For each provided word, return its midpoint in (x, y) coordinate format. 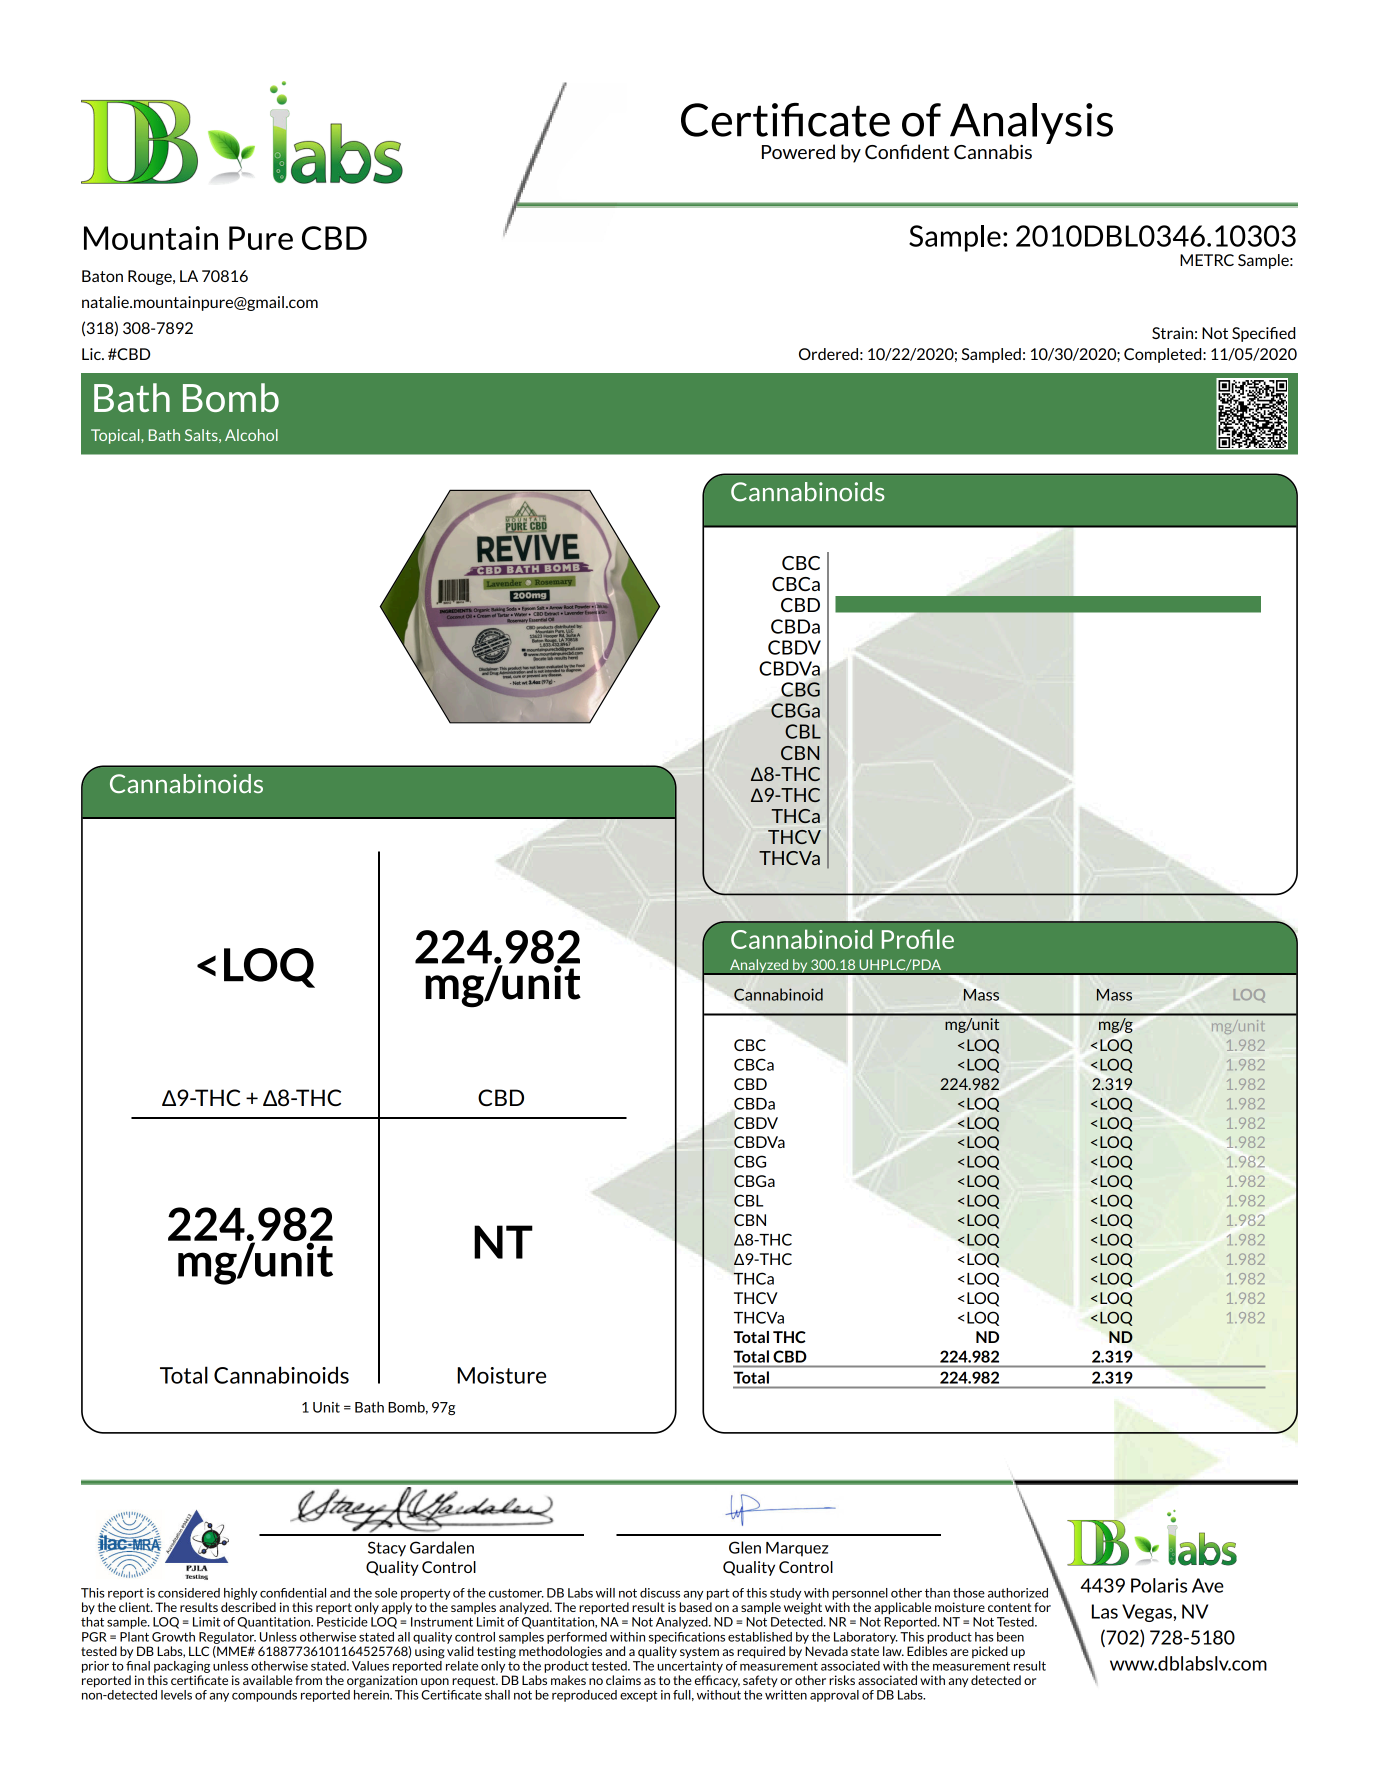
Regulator (227, 1638)
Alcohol (251, 435)
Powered (798, 151)
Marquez (797, 1549)
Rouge (151, 277)
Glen (745, 1547)
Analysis (1031, 124)
